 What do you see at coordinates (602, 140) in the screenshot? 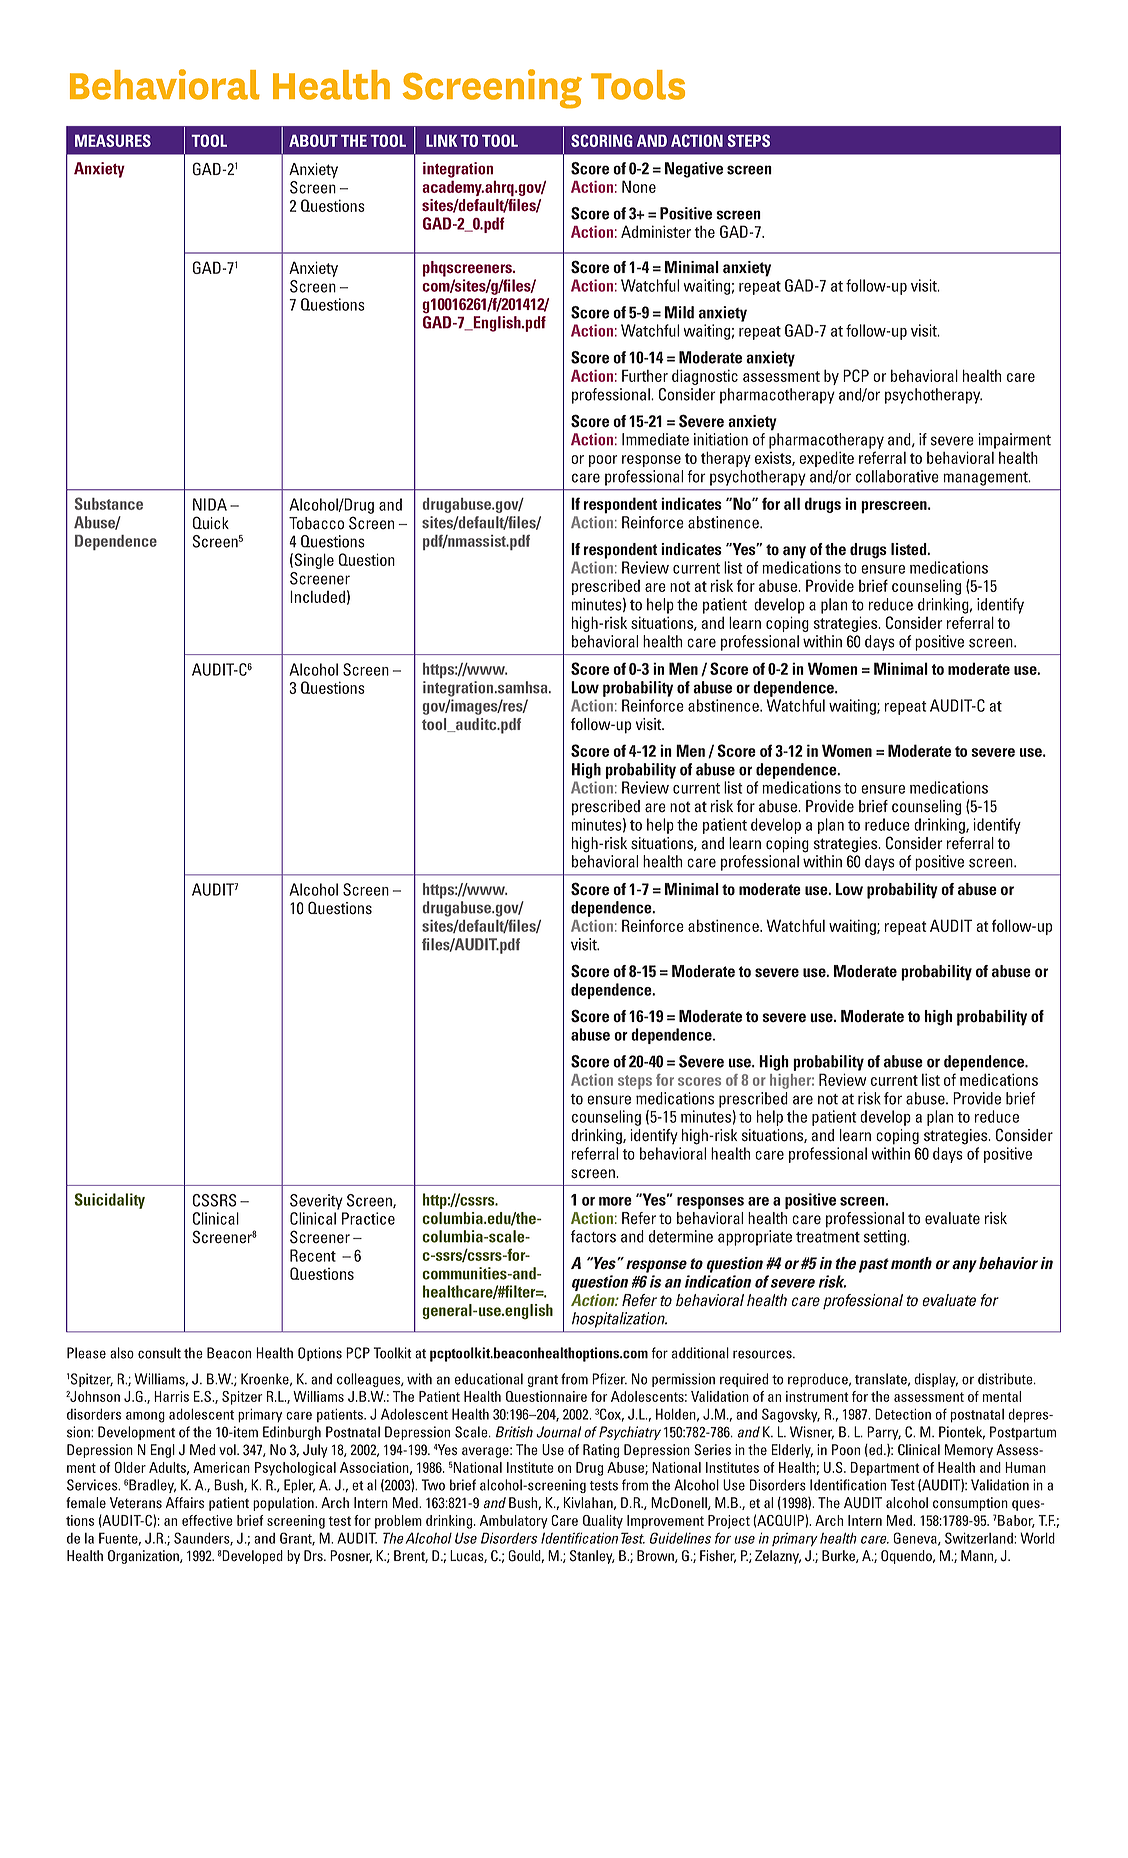
I see `SCORING` at bounding box center [602, 140].
